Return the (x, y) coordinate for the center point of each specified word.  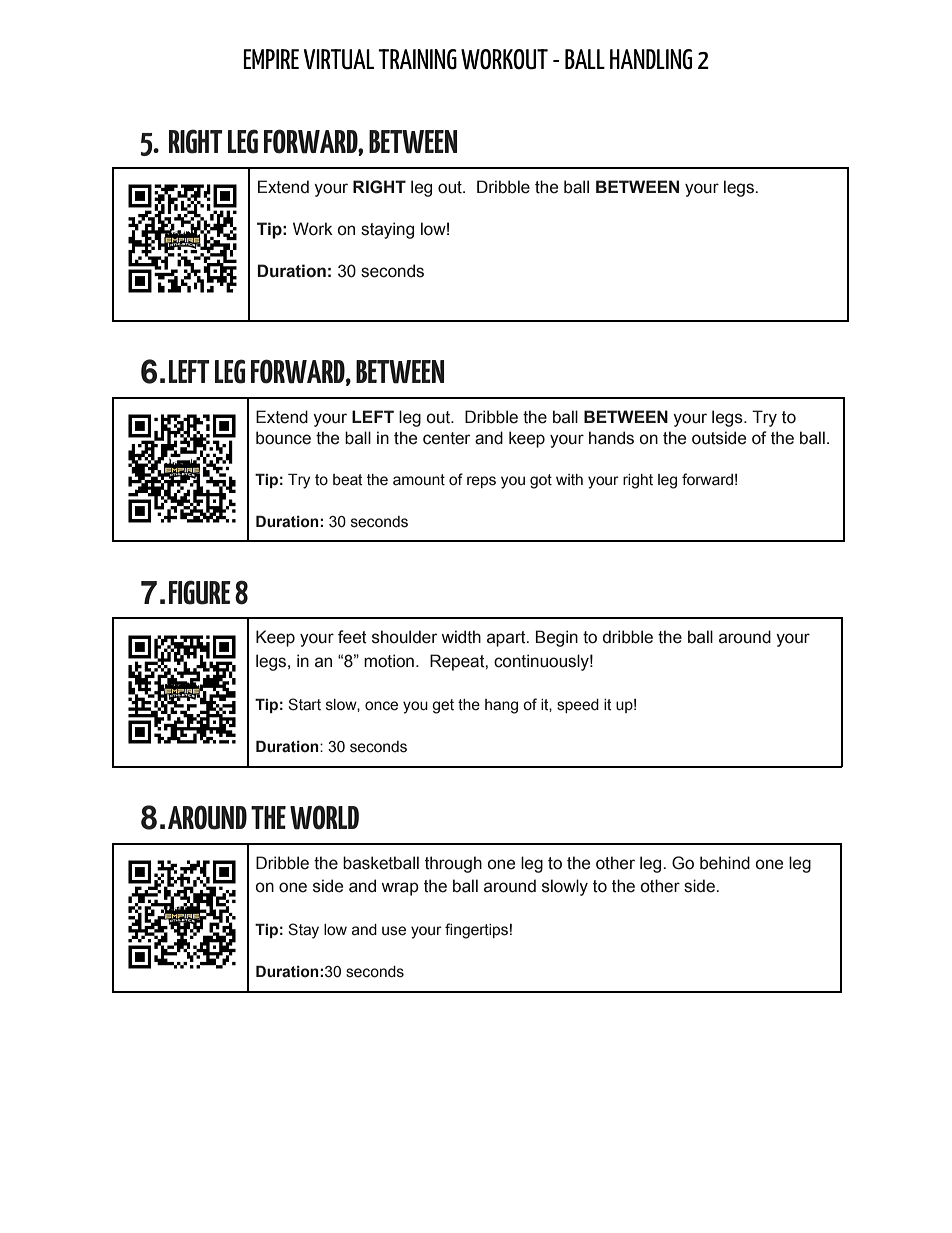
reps (481, 482)
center (446, 438)
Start (304, 704)
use (394, 931)
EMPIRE (271, 59)
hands (611, 438)
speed (578, 706)
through (453, 864)
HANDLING (651, 59)
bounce (283, 438)
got (541, 481)
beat (348, 480)
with (569, 480)
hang (501, 706)
